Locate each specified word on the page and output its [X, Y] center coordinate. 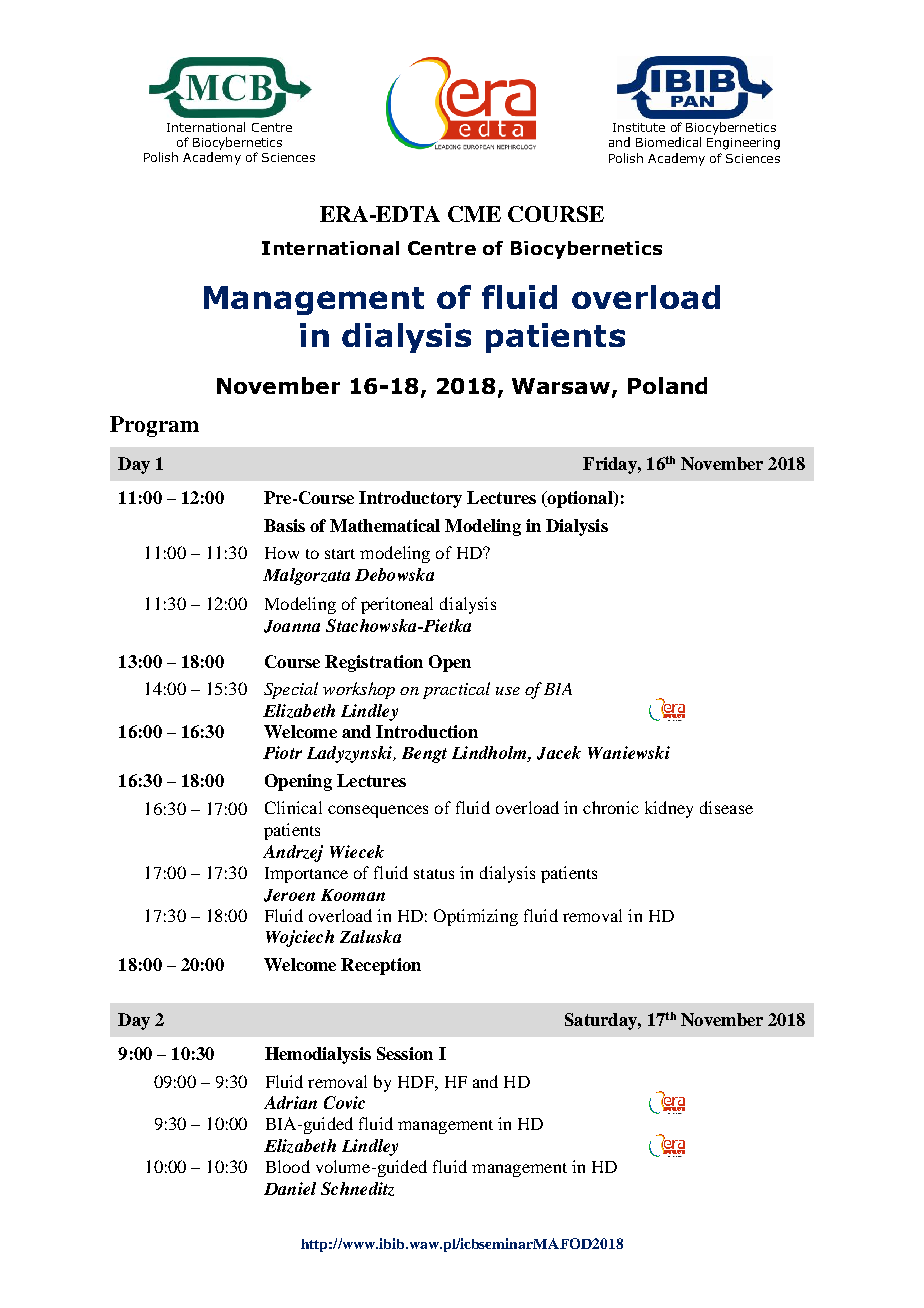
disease [726, 807]
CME [474, 214]
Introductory [410, 499]
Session [405, 1053]
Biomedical [668, 142]
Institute [639, 127]
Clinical [293, 807]
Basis [284, 525]
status [434, 874]
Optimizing [476, 917]
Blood [288, 1166]
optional [580, 499]
